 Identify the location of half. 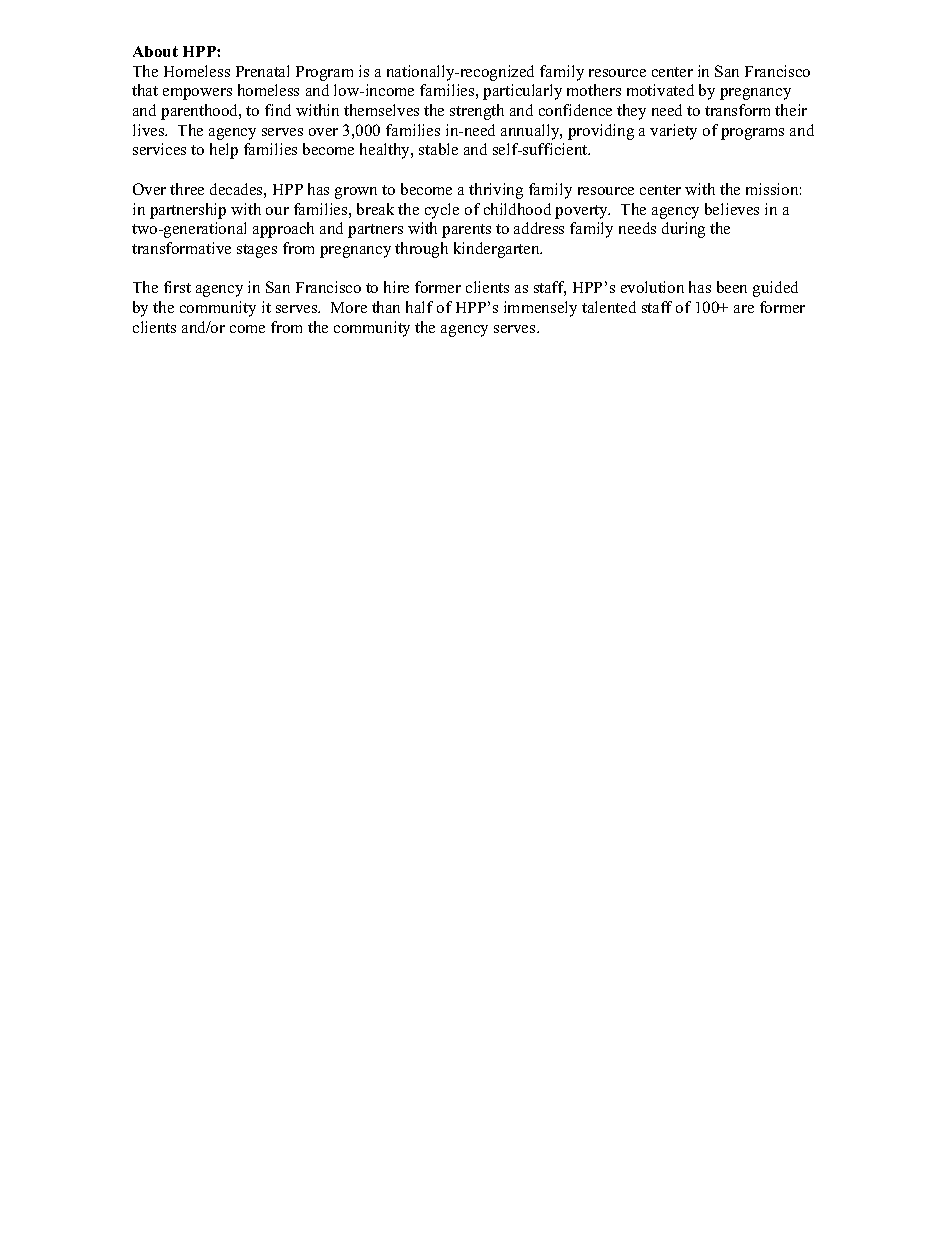
(419, 307).
